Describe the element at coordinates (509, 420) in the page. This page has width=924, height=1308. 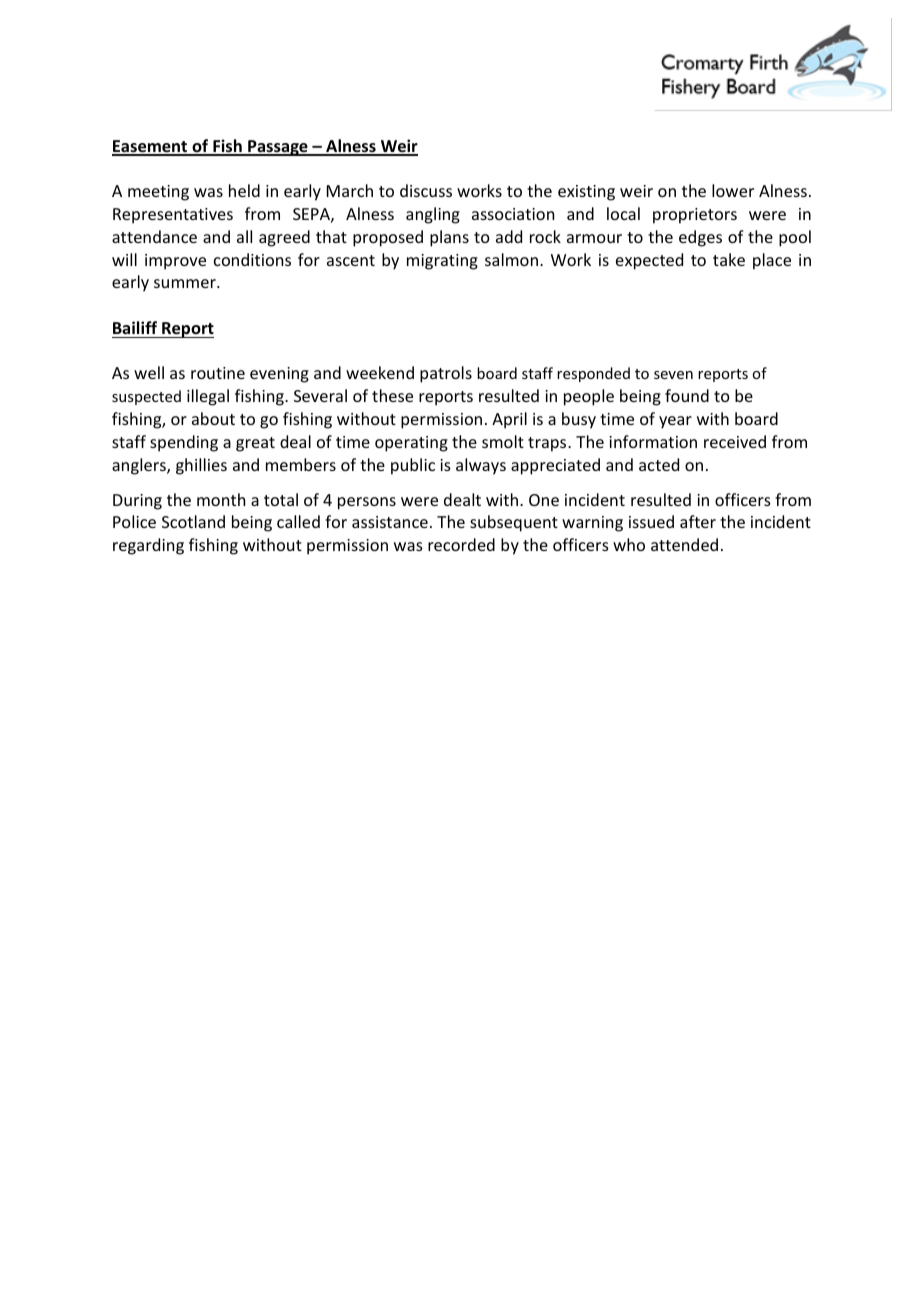
I see `April` at that location.
